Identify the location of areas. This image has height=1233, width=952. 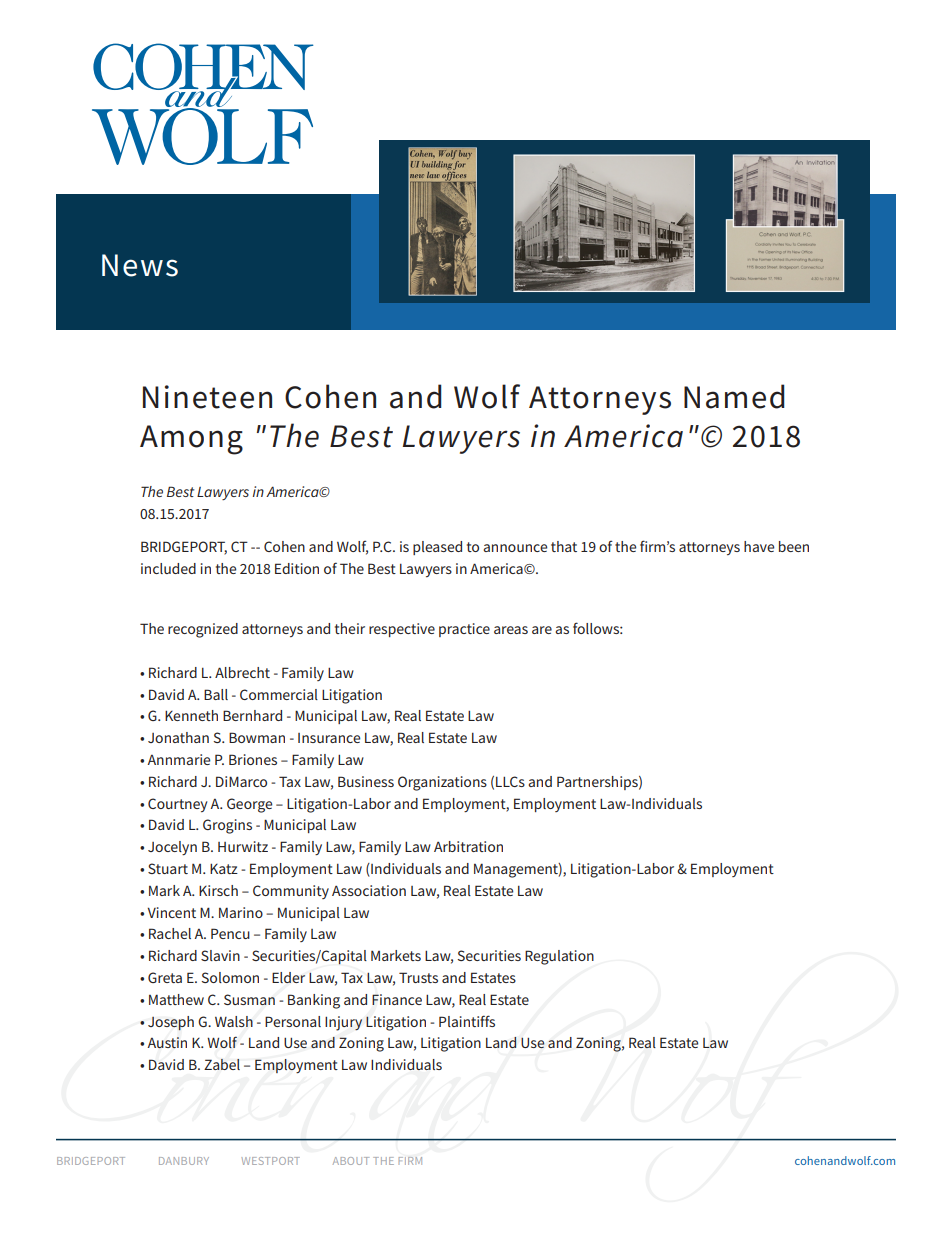
(511, 630).
